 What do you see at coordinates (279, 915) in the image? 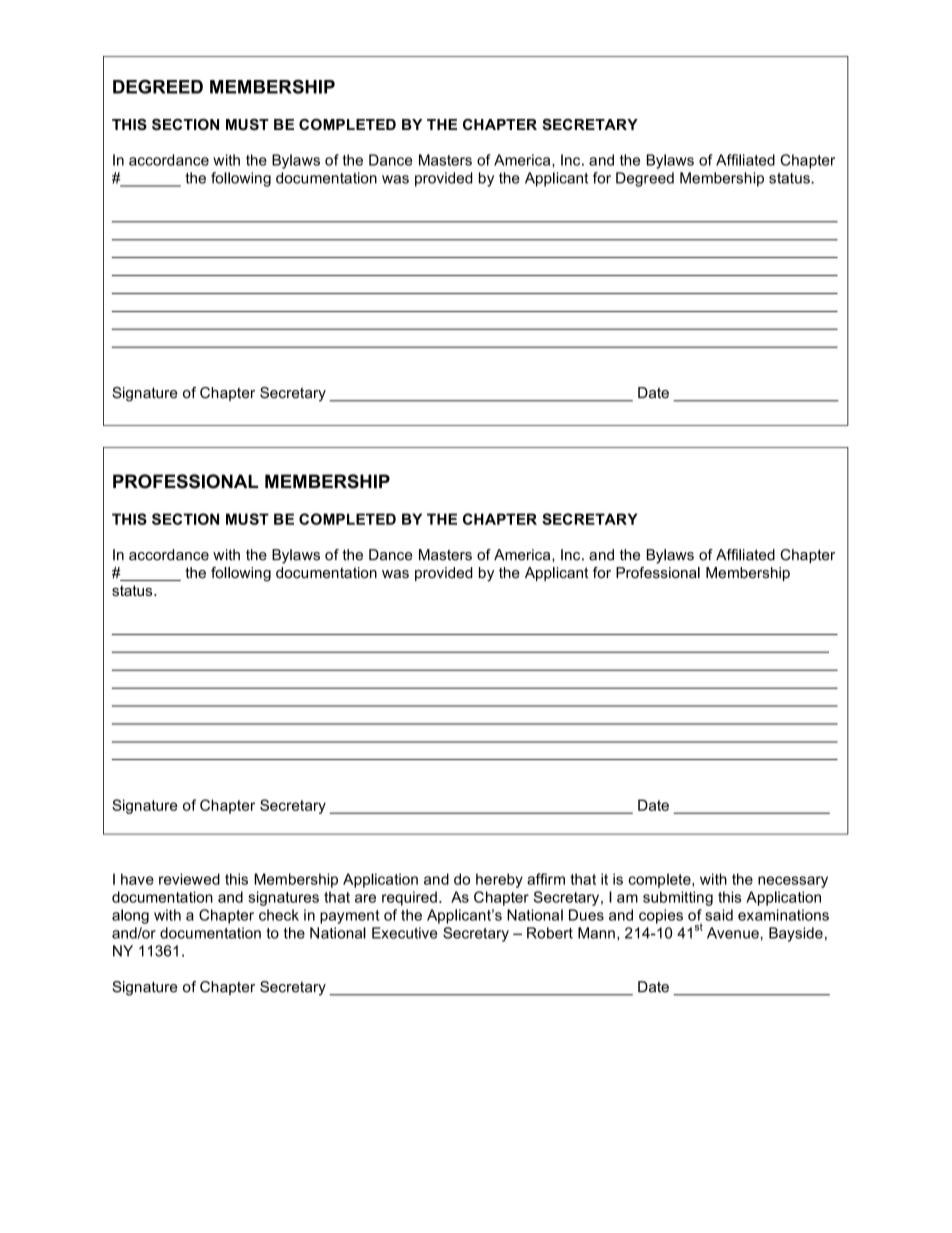
I see `check` at bounding box center [279, 915].
